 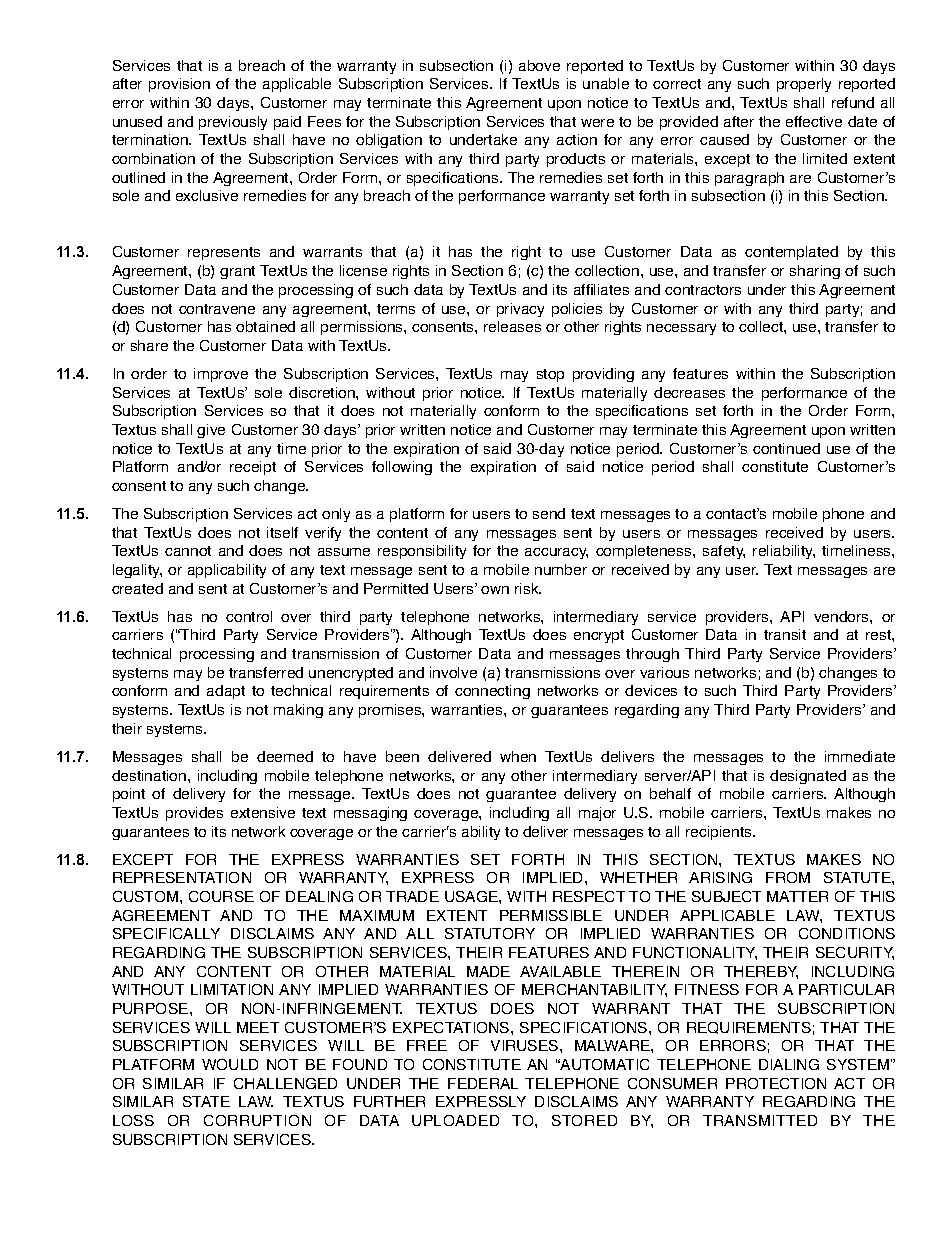 What do you see at coordinates (483, 1083) in the screenshot?
I see `FEDERAL` at bounding box center [483, 1083].
